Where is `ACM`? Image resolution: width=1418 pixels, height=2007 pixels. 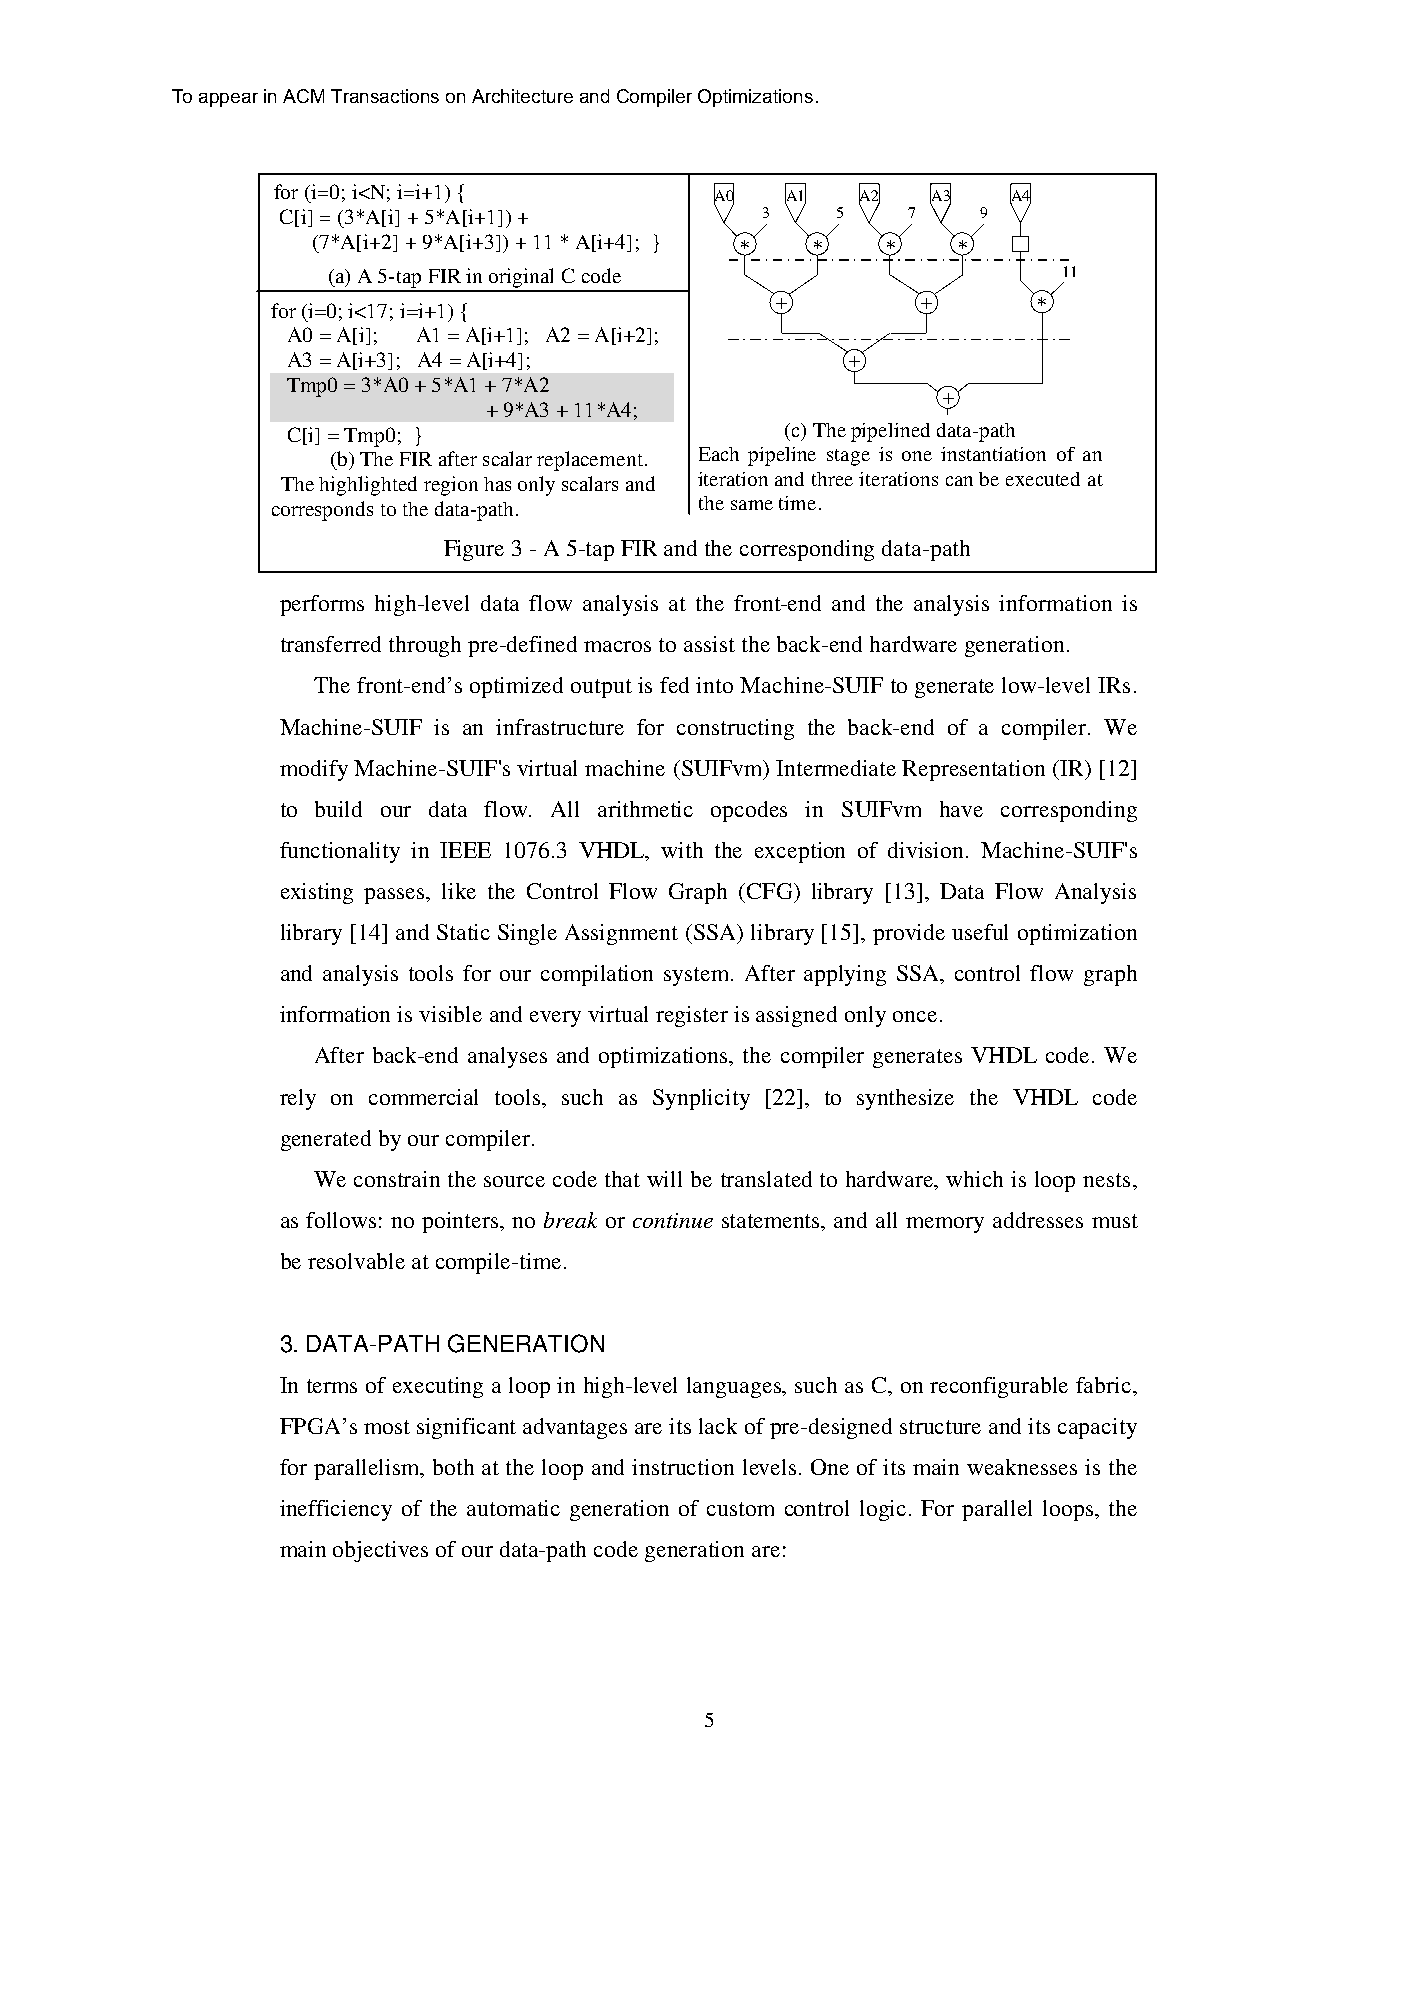
ACM is located at coordinates (303, 96).
